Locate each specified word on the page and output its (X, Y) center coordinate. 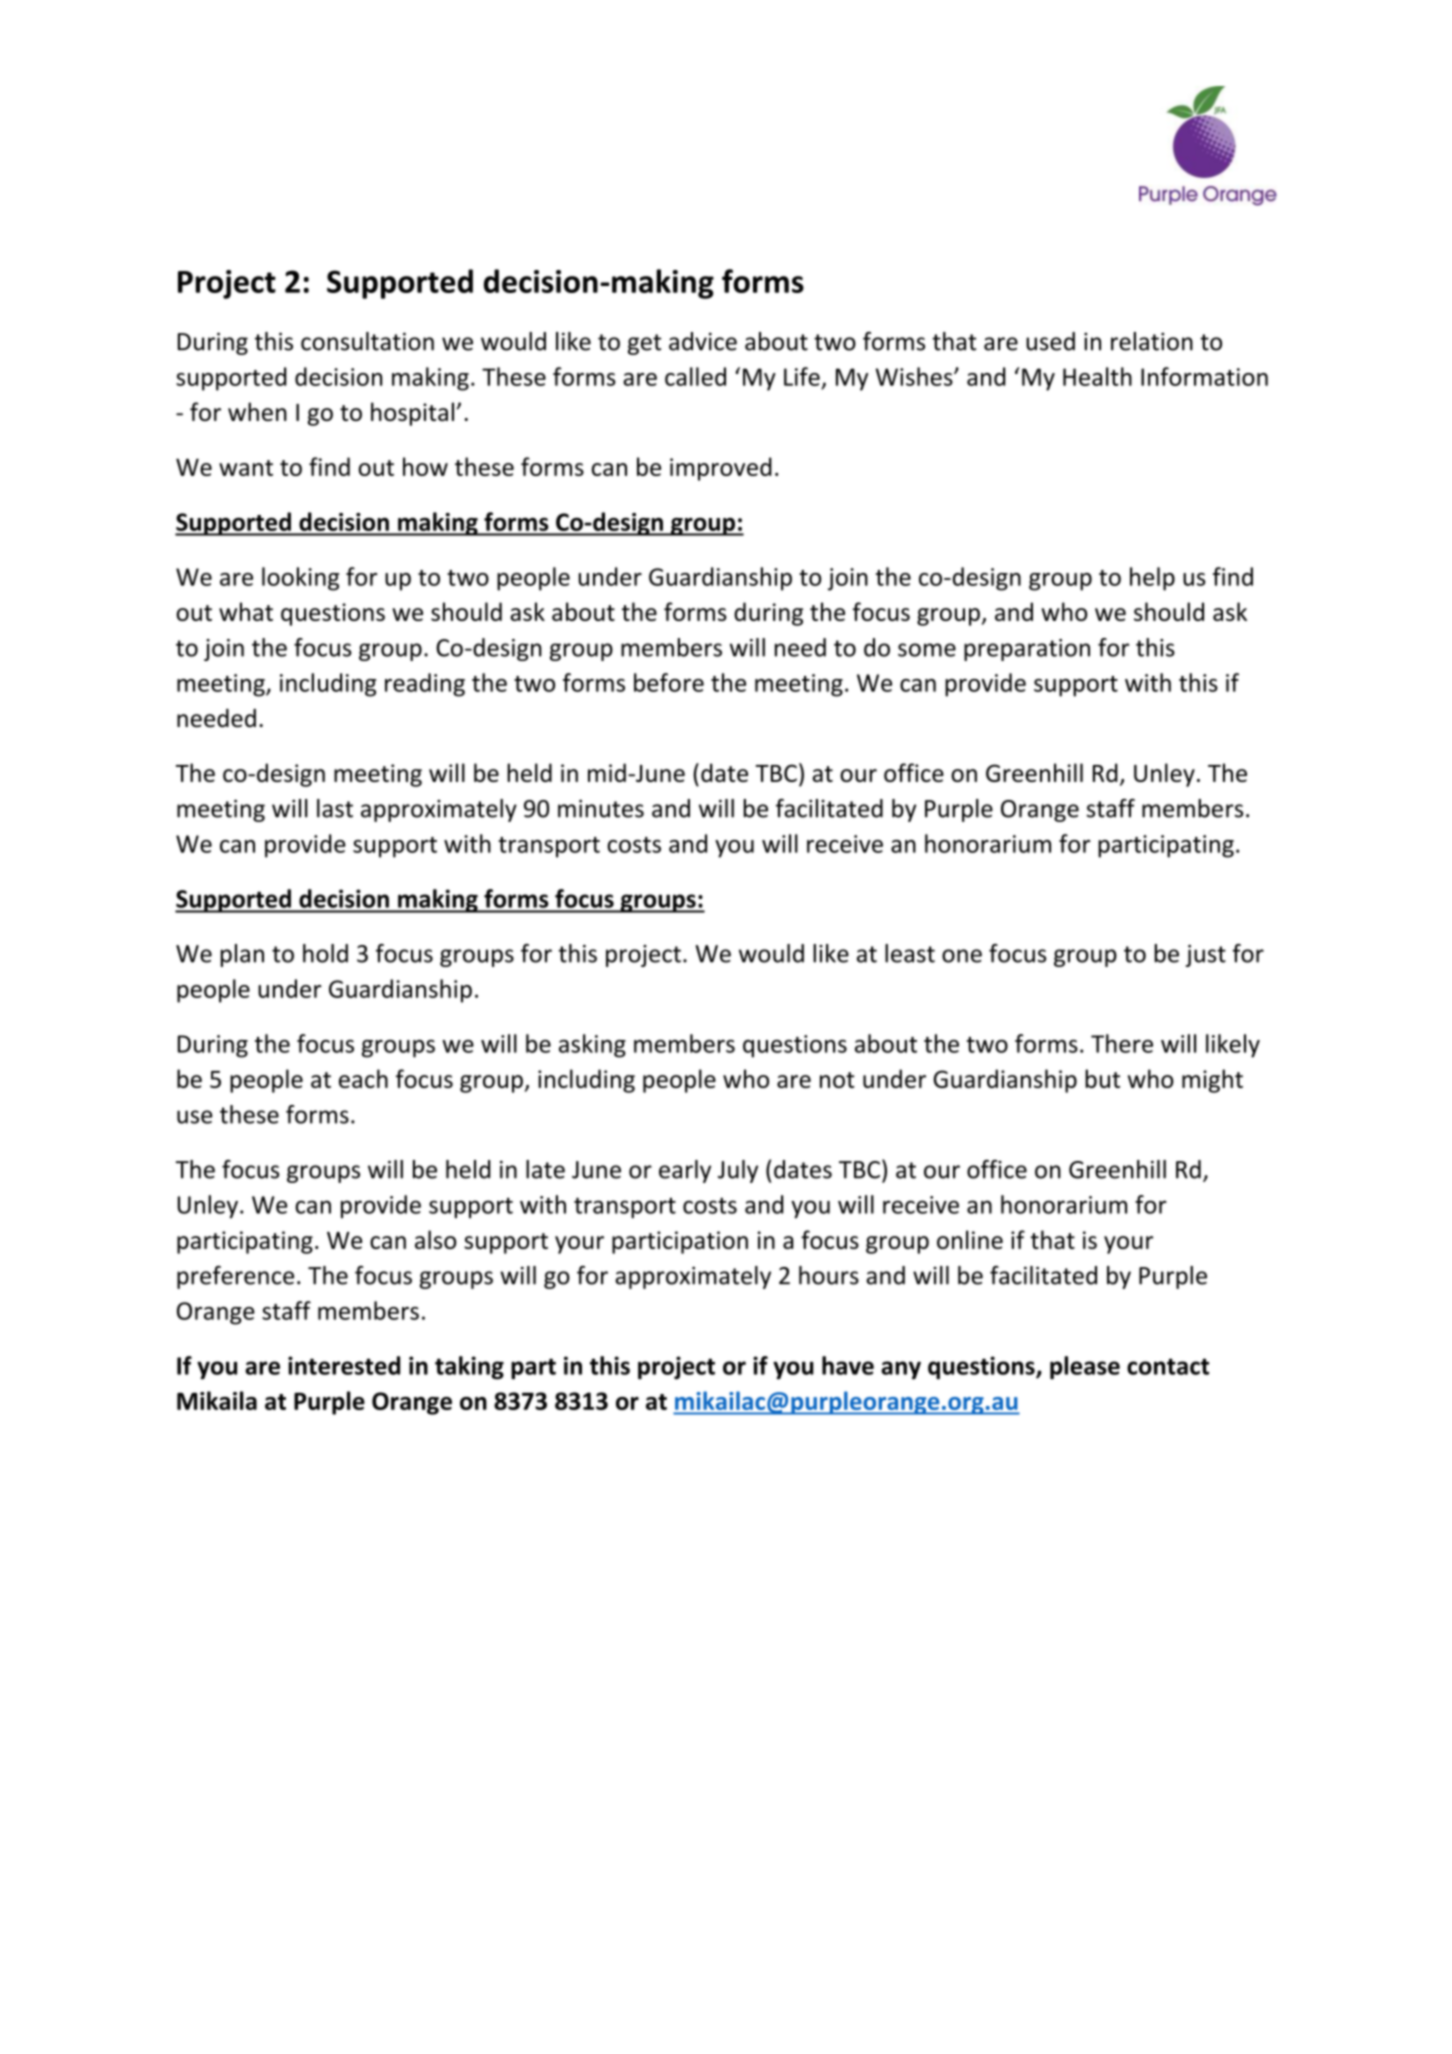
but (1102, 1078)
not (837, 1080)
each (363, 1078)
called (695, 376)
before (669, 682)
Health (1097, 376)
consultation (367, 341)
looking (300, 579)
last (335, 808)
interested (344, 1365)
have (848, 1365)
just (1206, 956)
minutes (601, 808)
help (1152, 579)
